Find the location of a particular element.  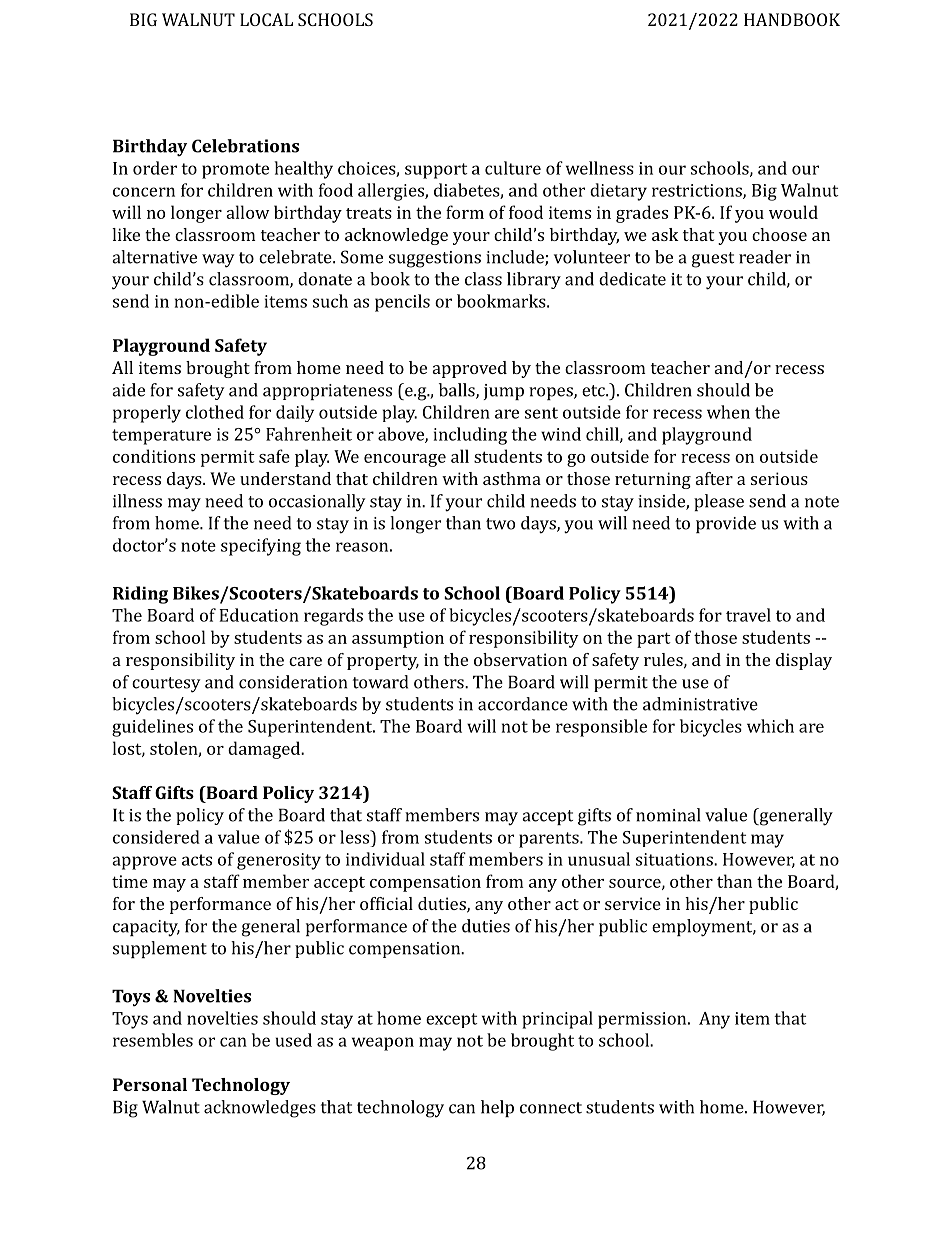

support is located at coordinates (436, 171).
